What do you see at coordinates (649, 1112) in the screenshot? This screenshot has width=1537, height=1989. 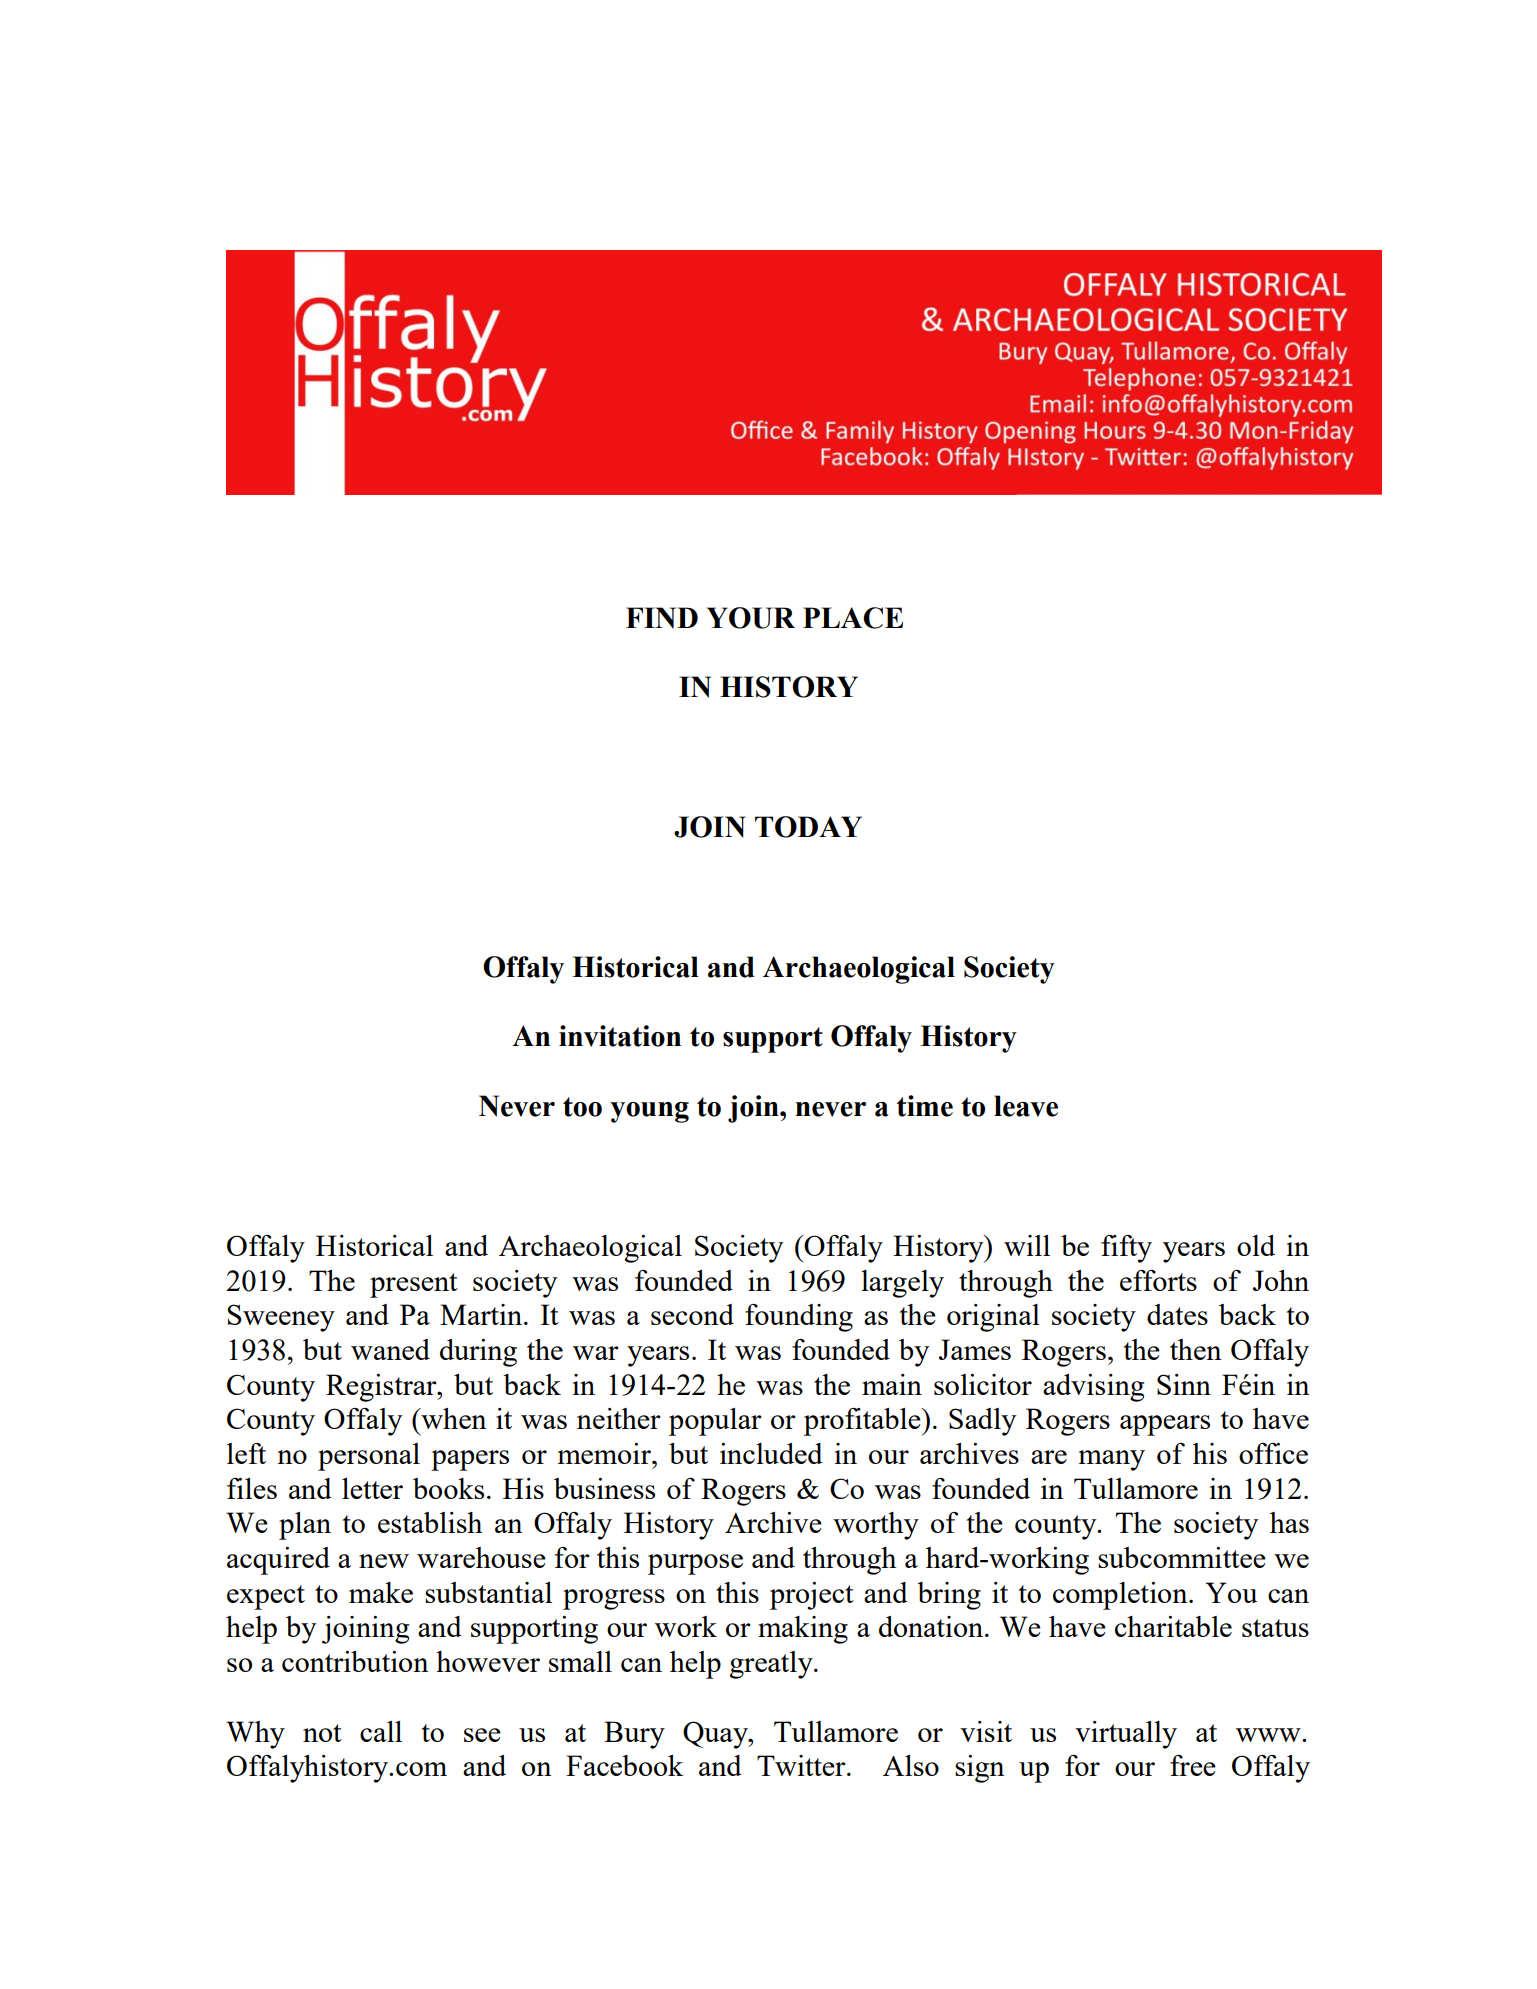 I see `young` at bounding box center [649, 1112].
